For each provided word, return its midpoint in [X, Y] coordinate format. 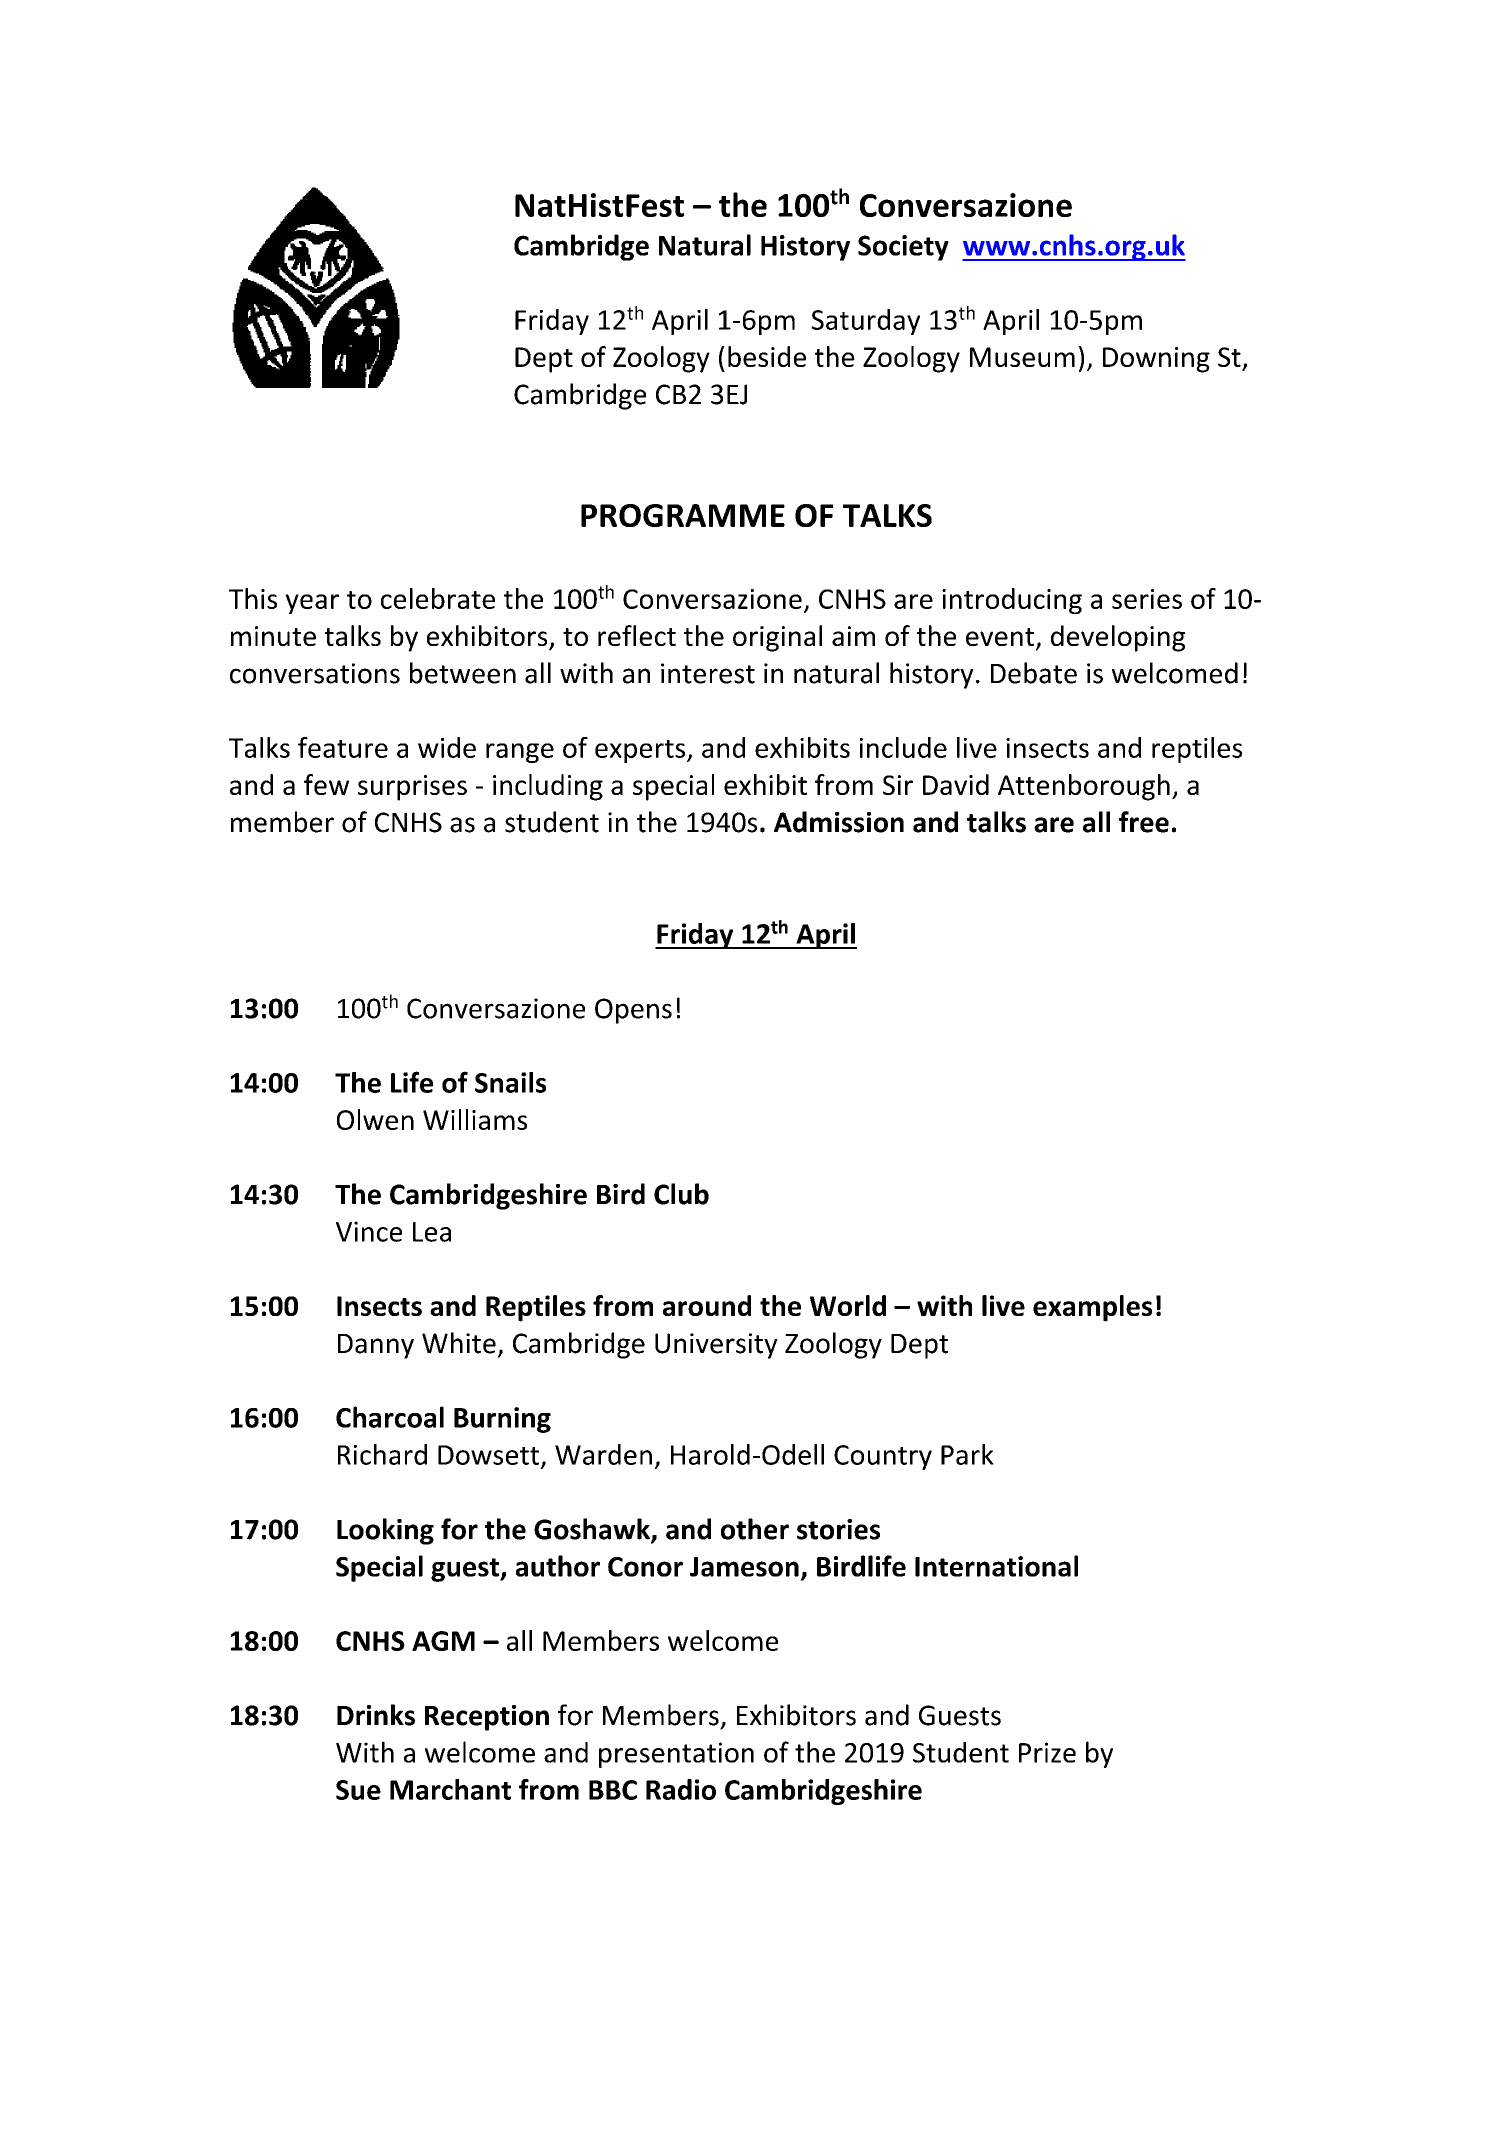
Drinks [376, 1715]
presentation [676, 1755]
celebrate [438, 598]
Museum [1022, 357]
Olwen [375, 1119]
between [463, 673]
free [1144, 822]
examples [1092, 1308]
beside [767, 356]
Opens [633, 1011]
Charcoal [390, 1417]
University [716, 1346]
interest [708, 673]
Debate [1034, 673]
